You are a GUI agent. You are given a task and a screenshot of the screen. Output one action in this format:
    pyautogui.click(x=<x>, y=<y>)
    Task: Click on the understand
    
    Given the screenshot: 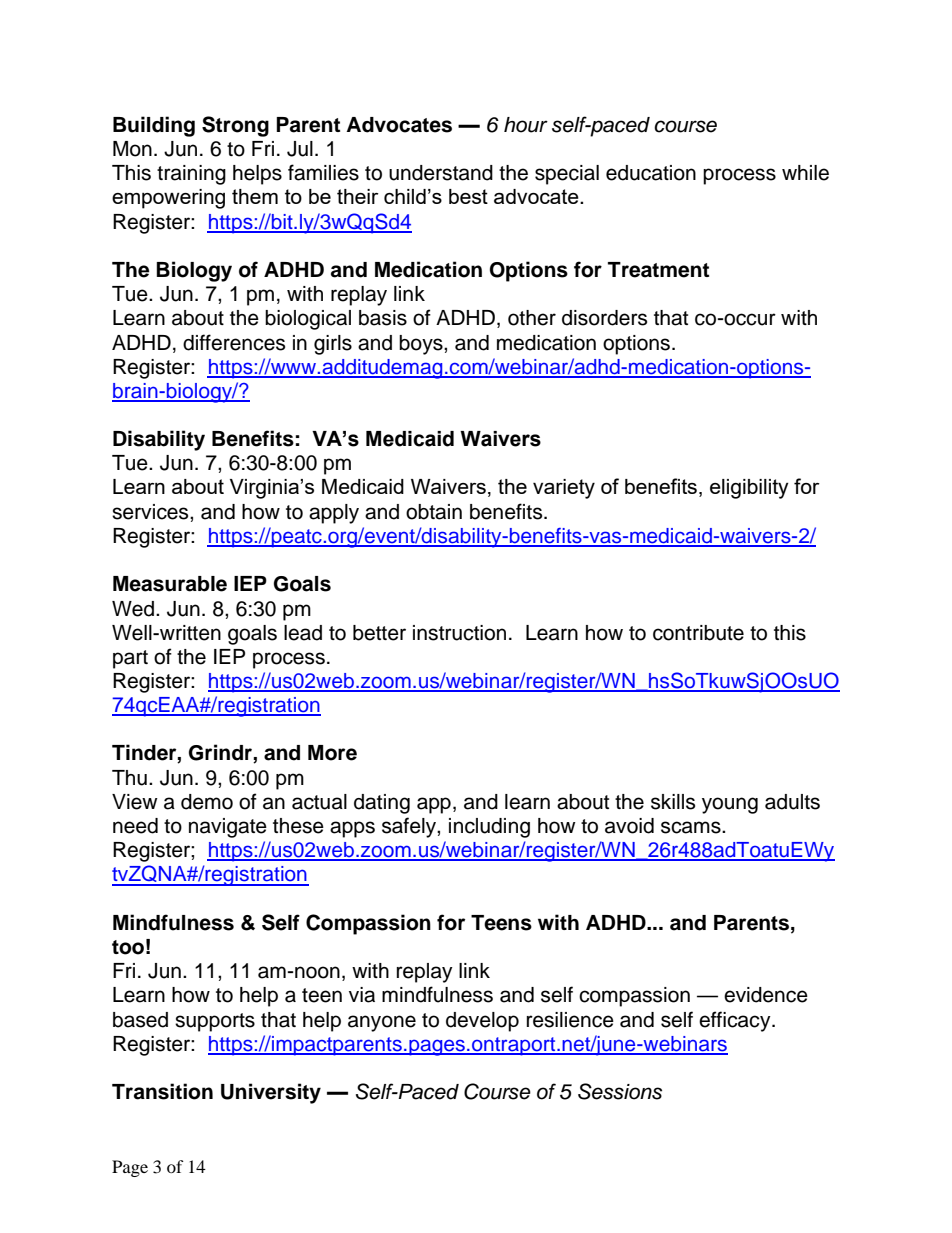 What is the action you would take?
    pyautogui.click(x=441, y=173)
